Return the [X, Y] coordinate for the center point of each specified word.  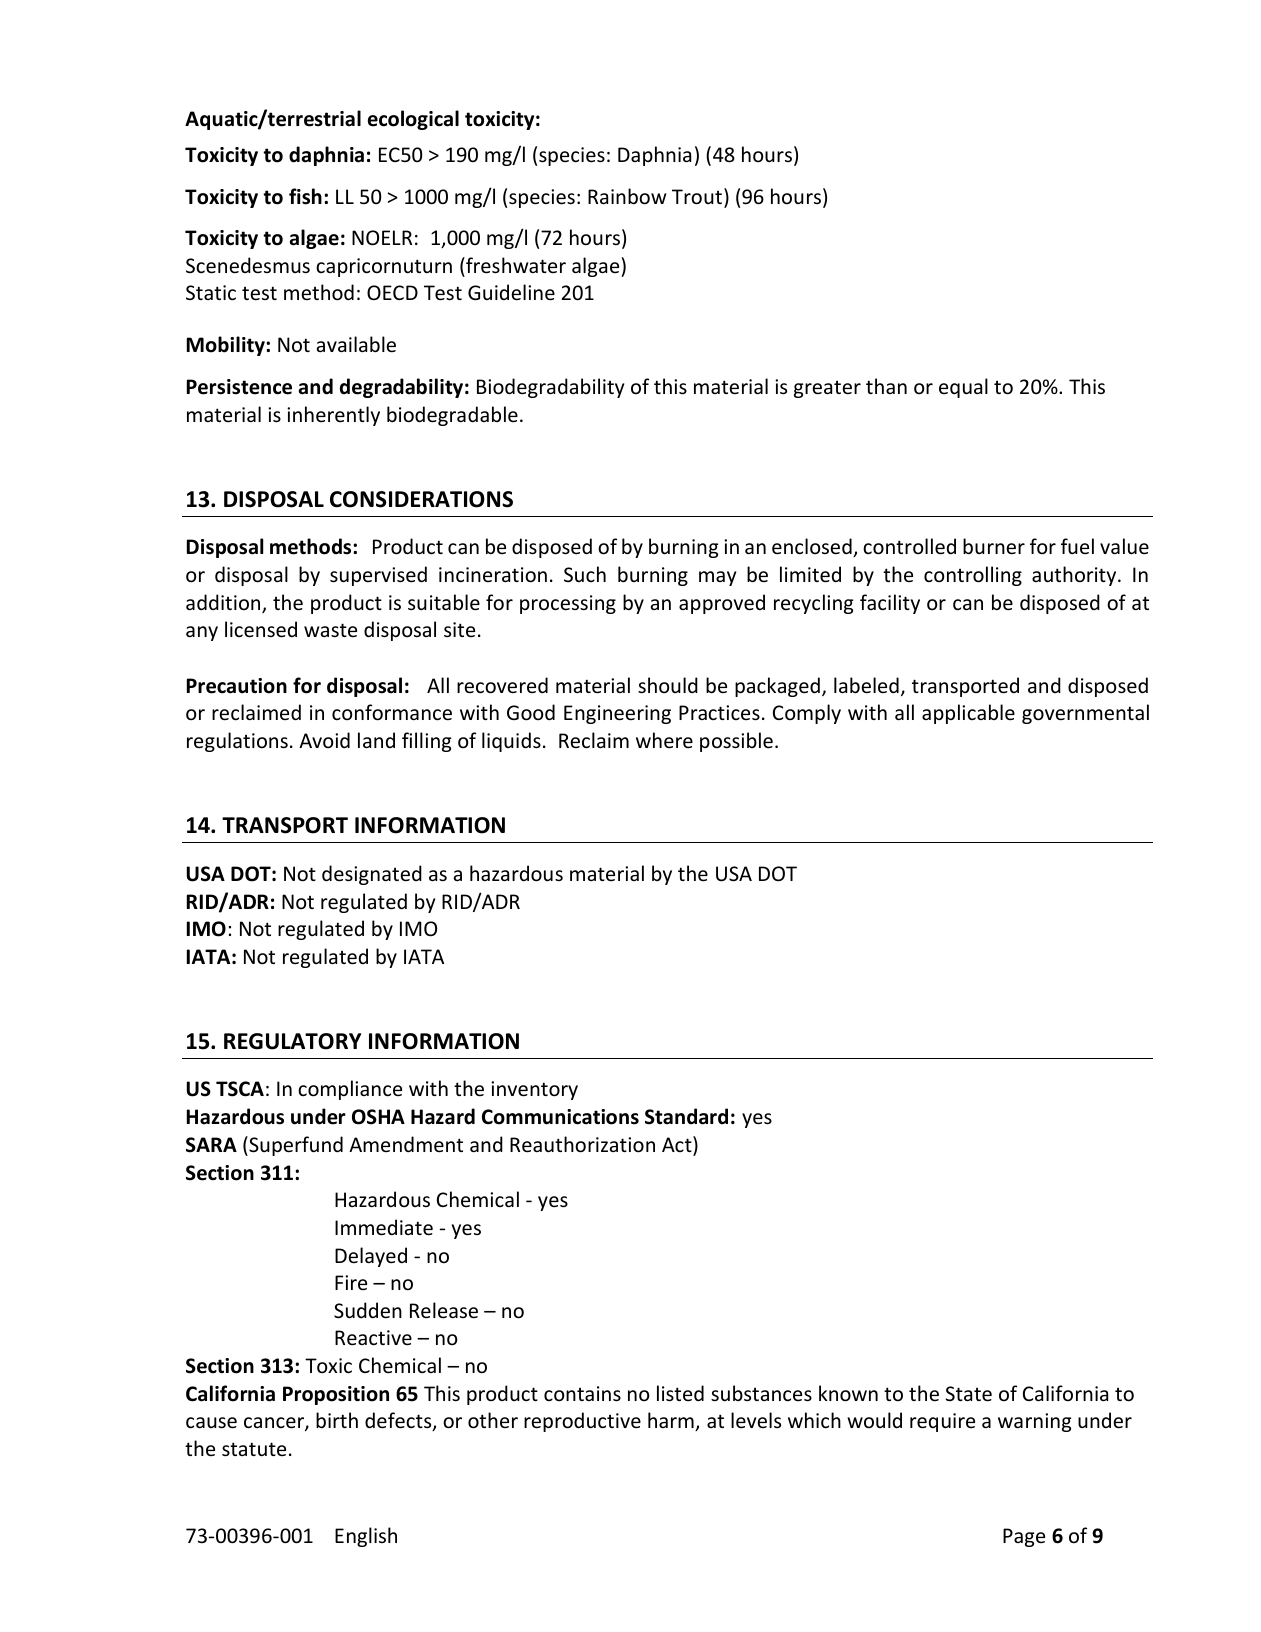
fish [305, 196]
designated [372, 875]
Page [1024, 1537]
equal [963, 388]
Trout [697, 197]
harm [672, 1421]
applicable [968, 714]
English [366, 1537]
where [664, 740]
